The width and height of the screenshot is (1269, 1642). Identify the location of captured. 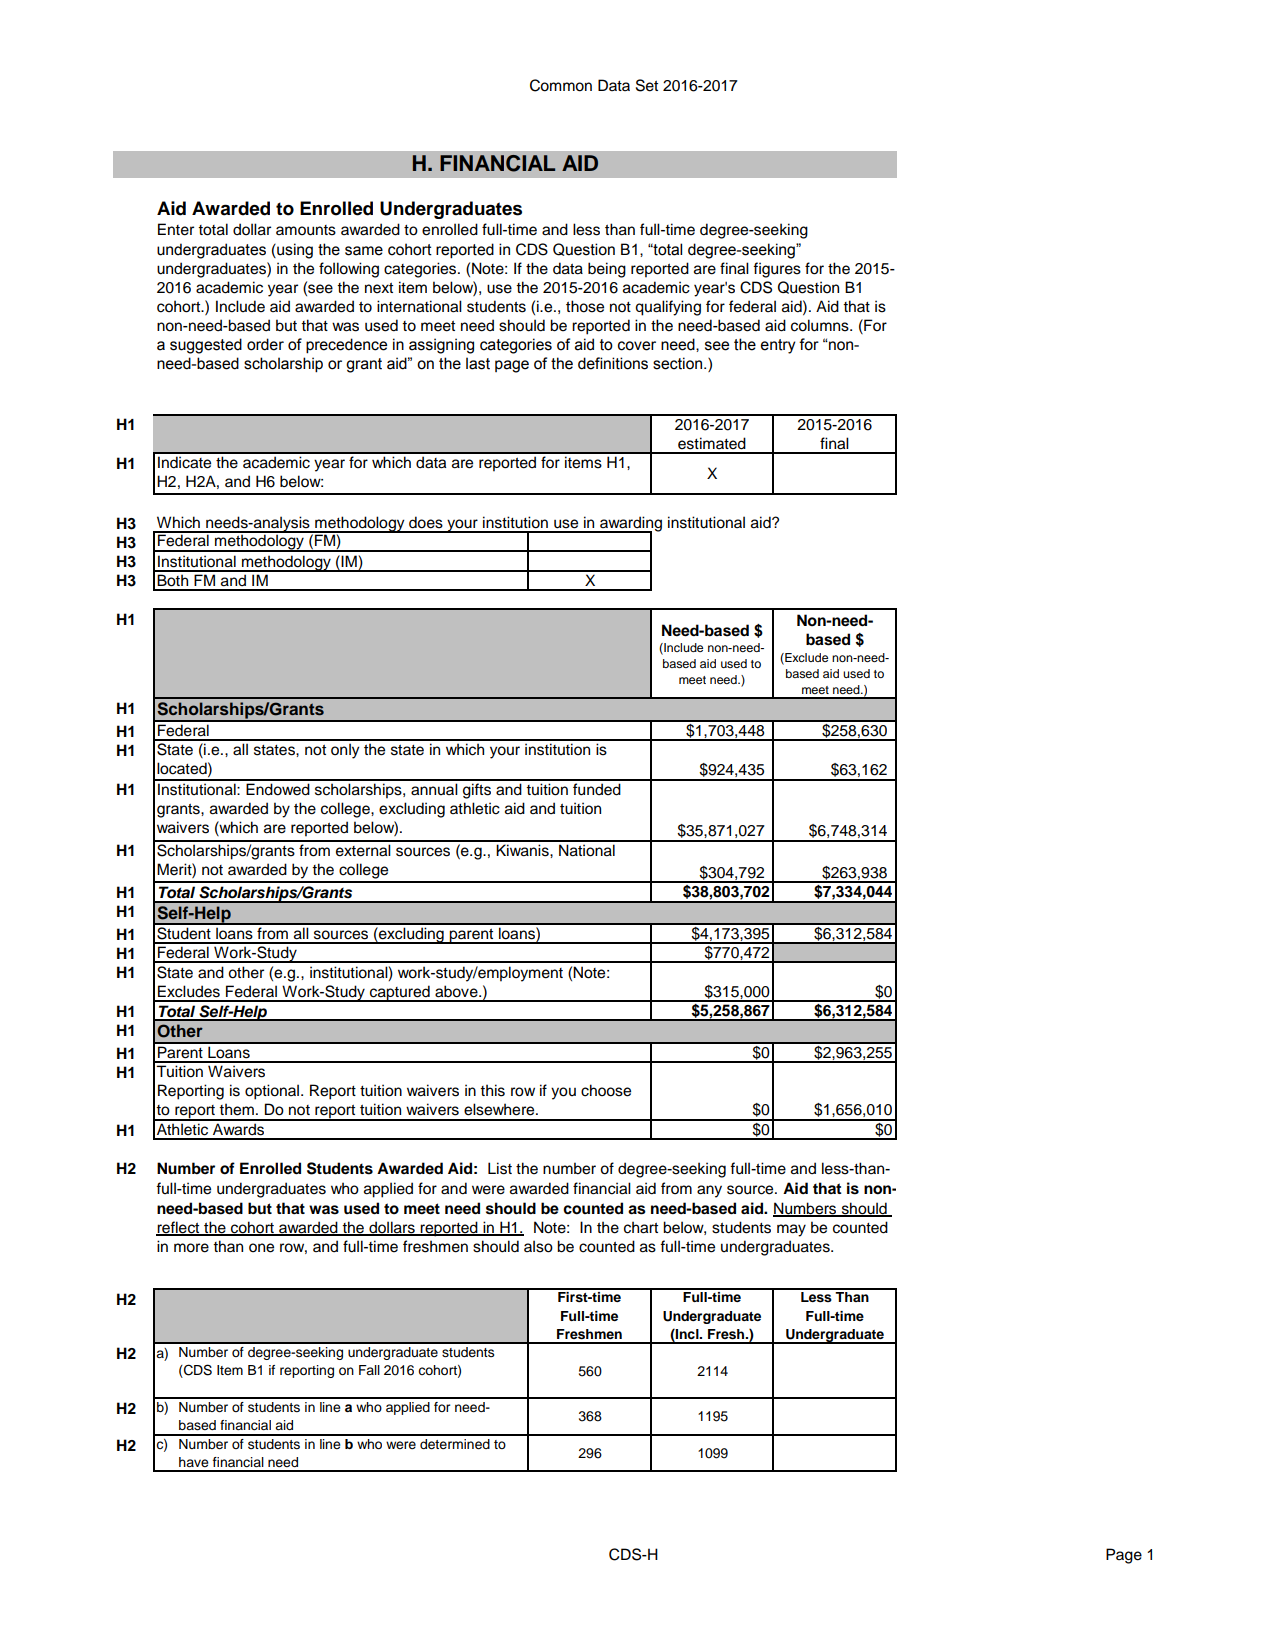
(400, 993).
